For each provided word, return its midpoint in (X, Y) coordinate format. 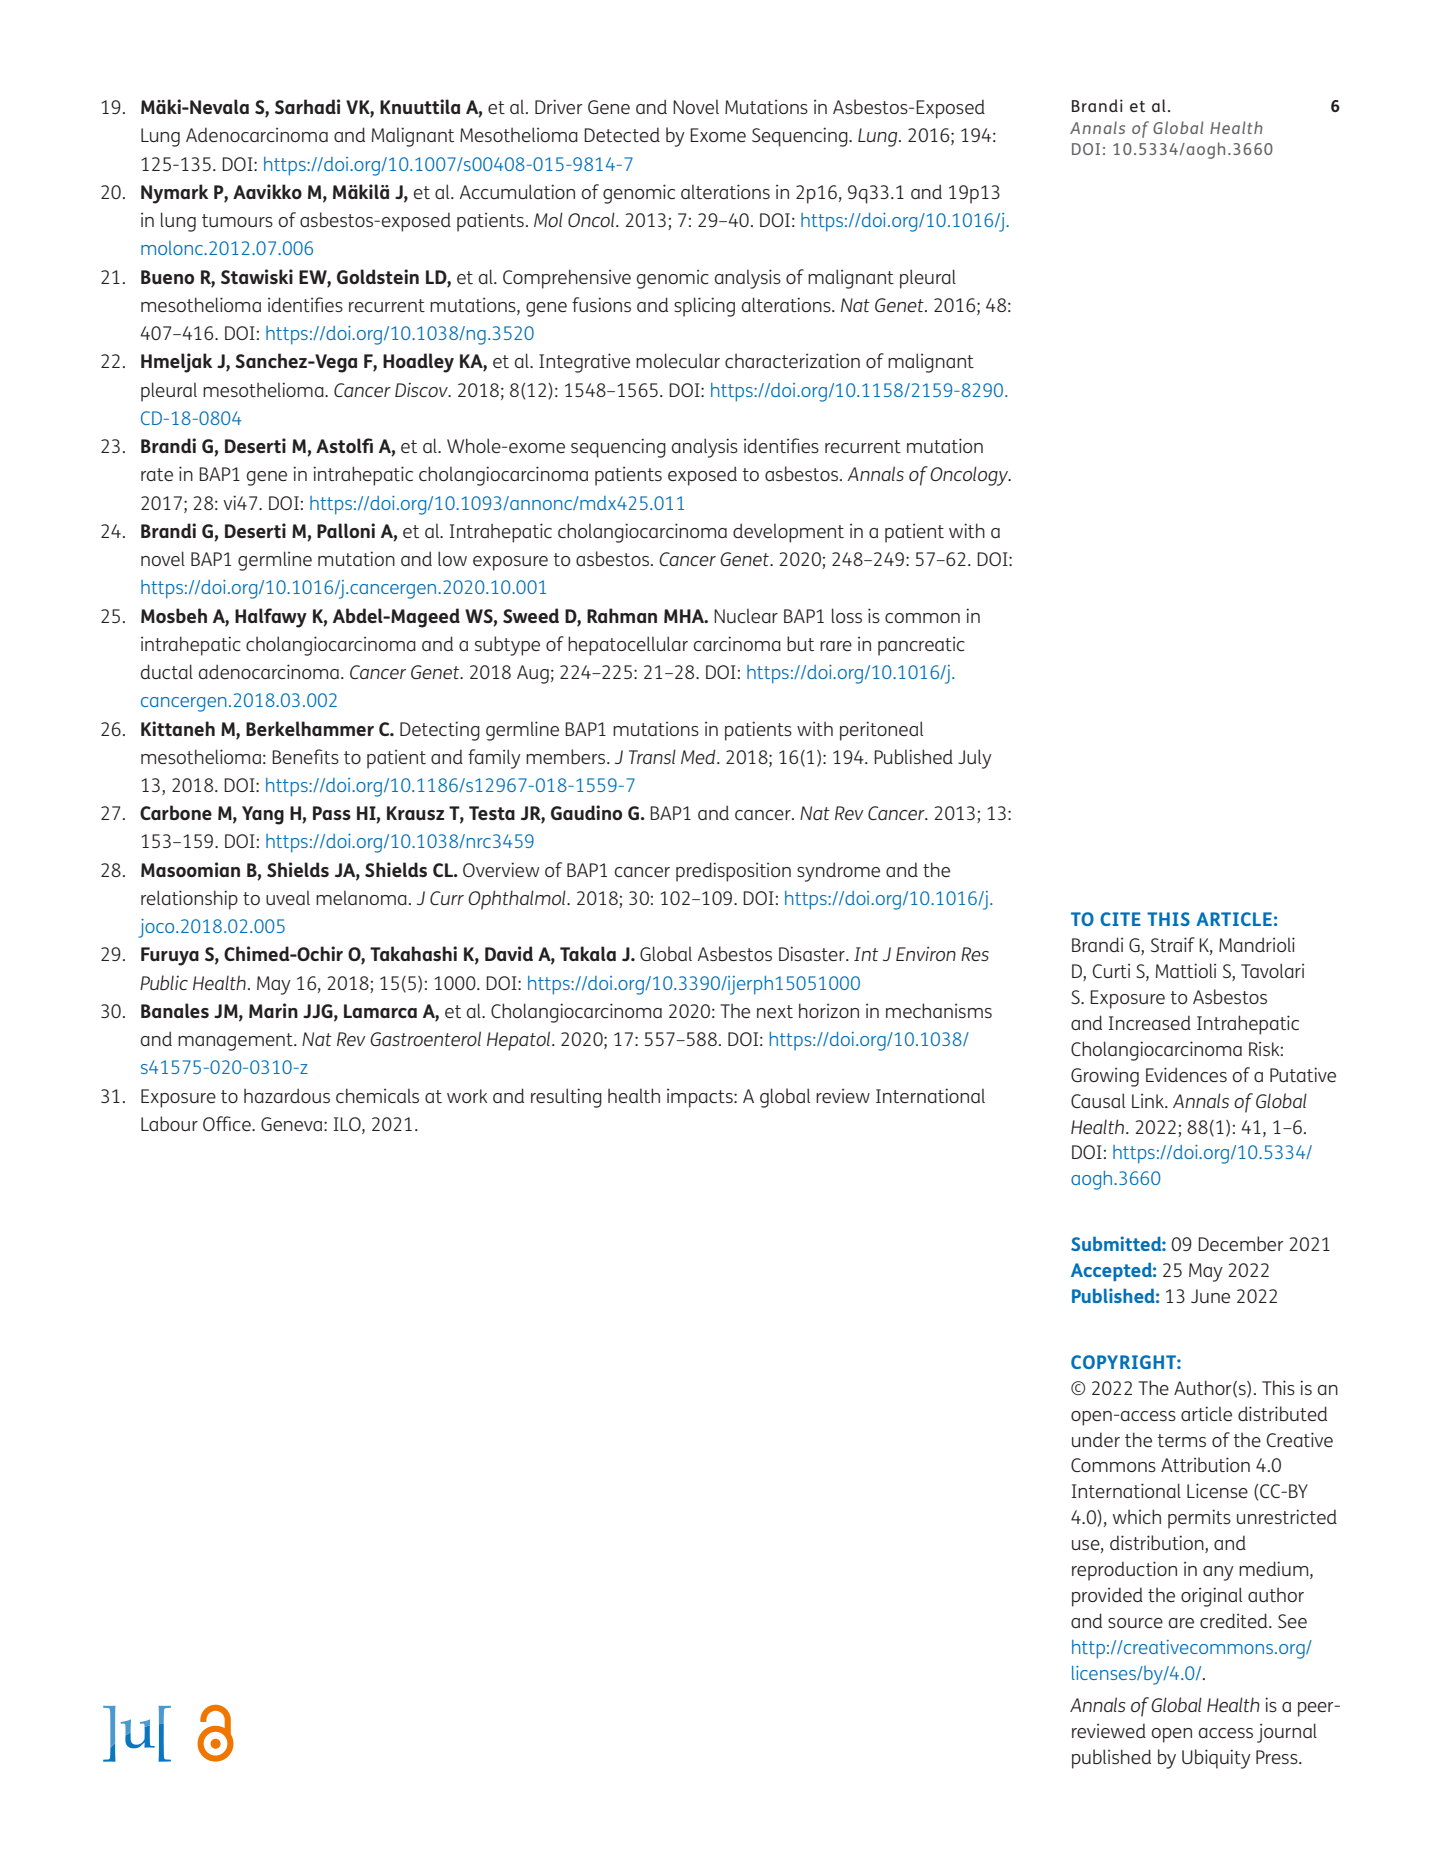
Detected (622, 134)
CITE (1120, 919)
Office (228, 1123)
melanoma (361, 897)
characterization (792, 360)
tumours (237, 220)
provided (1107, 1597)
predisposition (733, 872)
